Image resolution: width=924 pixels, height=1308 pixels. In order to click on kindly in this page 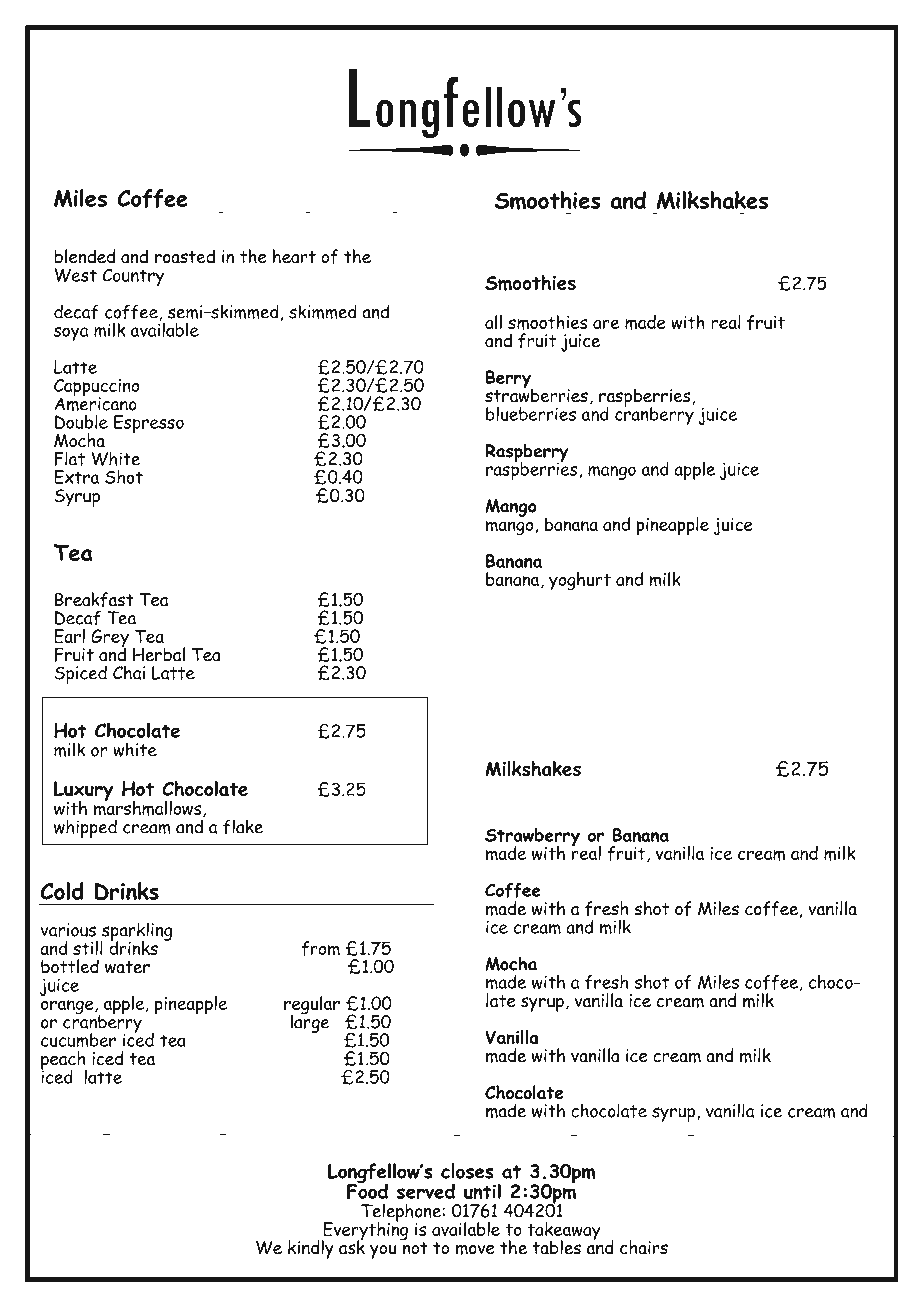, I will do `click(311, 1249)`.
